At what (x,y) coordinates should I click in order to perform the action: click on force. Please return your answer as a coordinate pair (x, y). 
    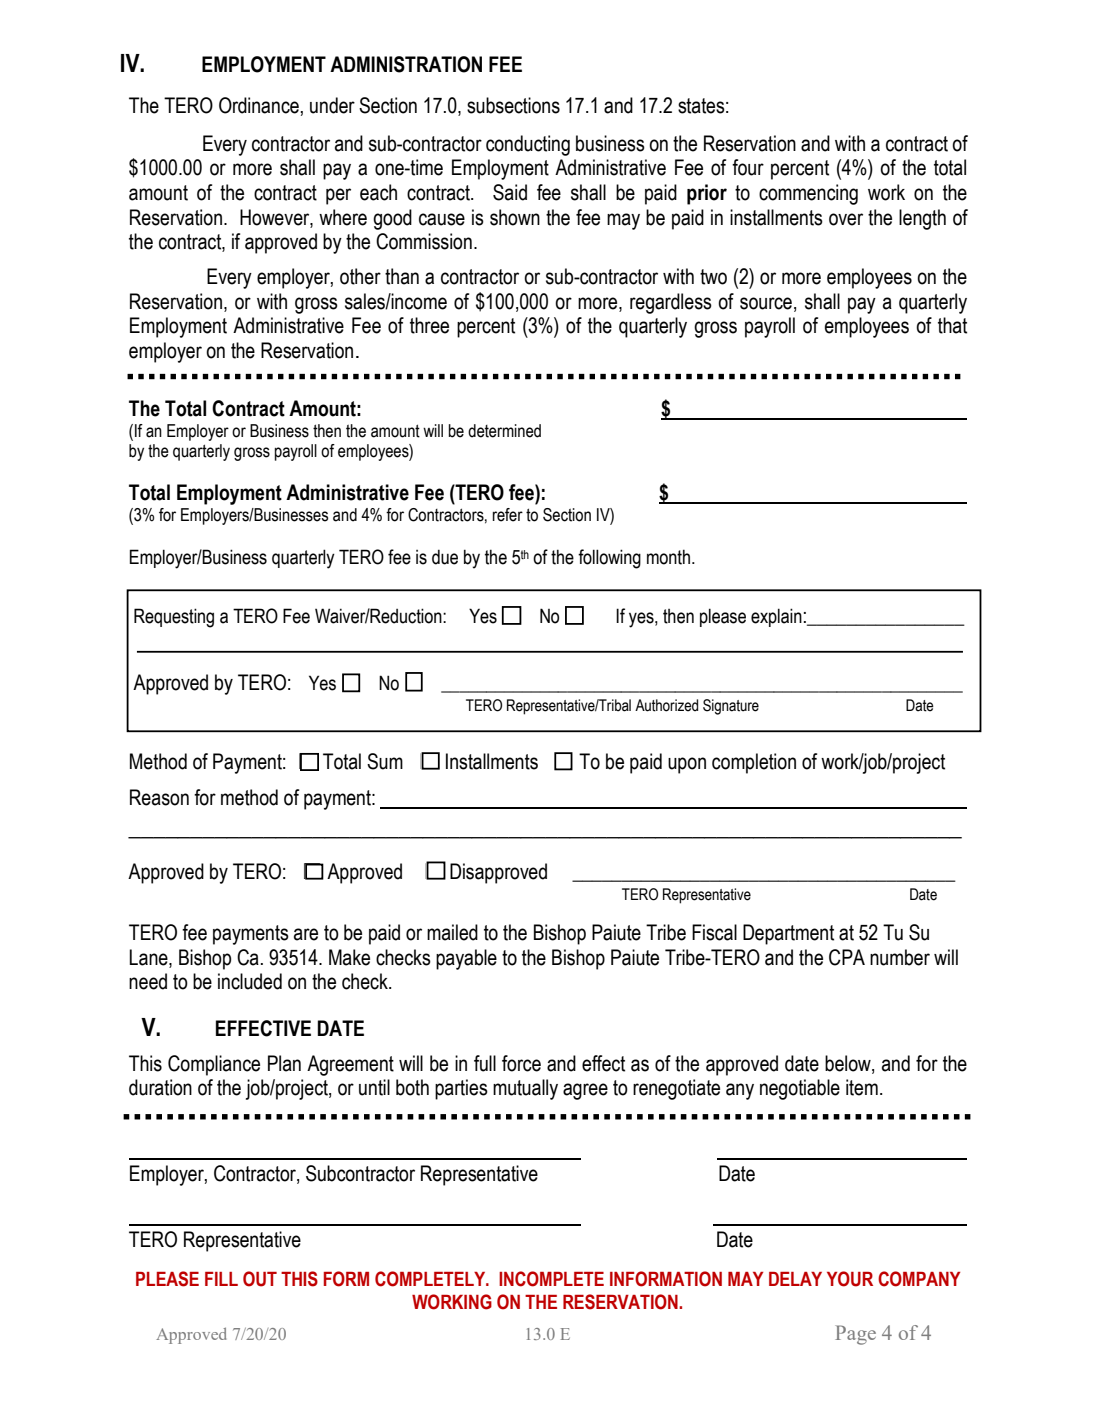
    Looking at the image, I should click on (521, 1063).
